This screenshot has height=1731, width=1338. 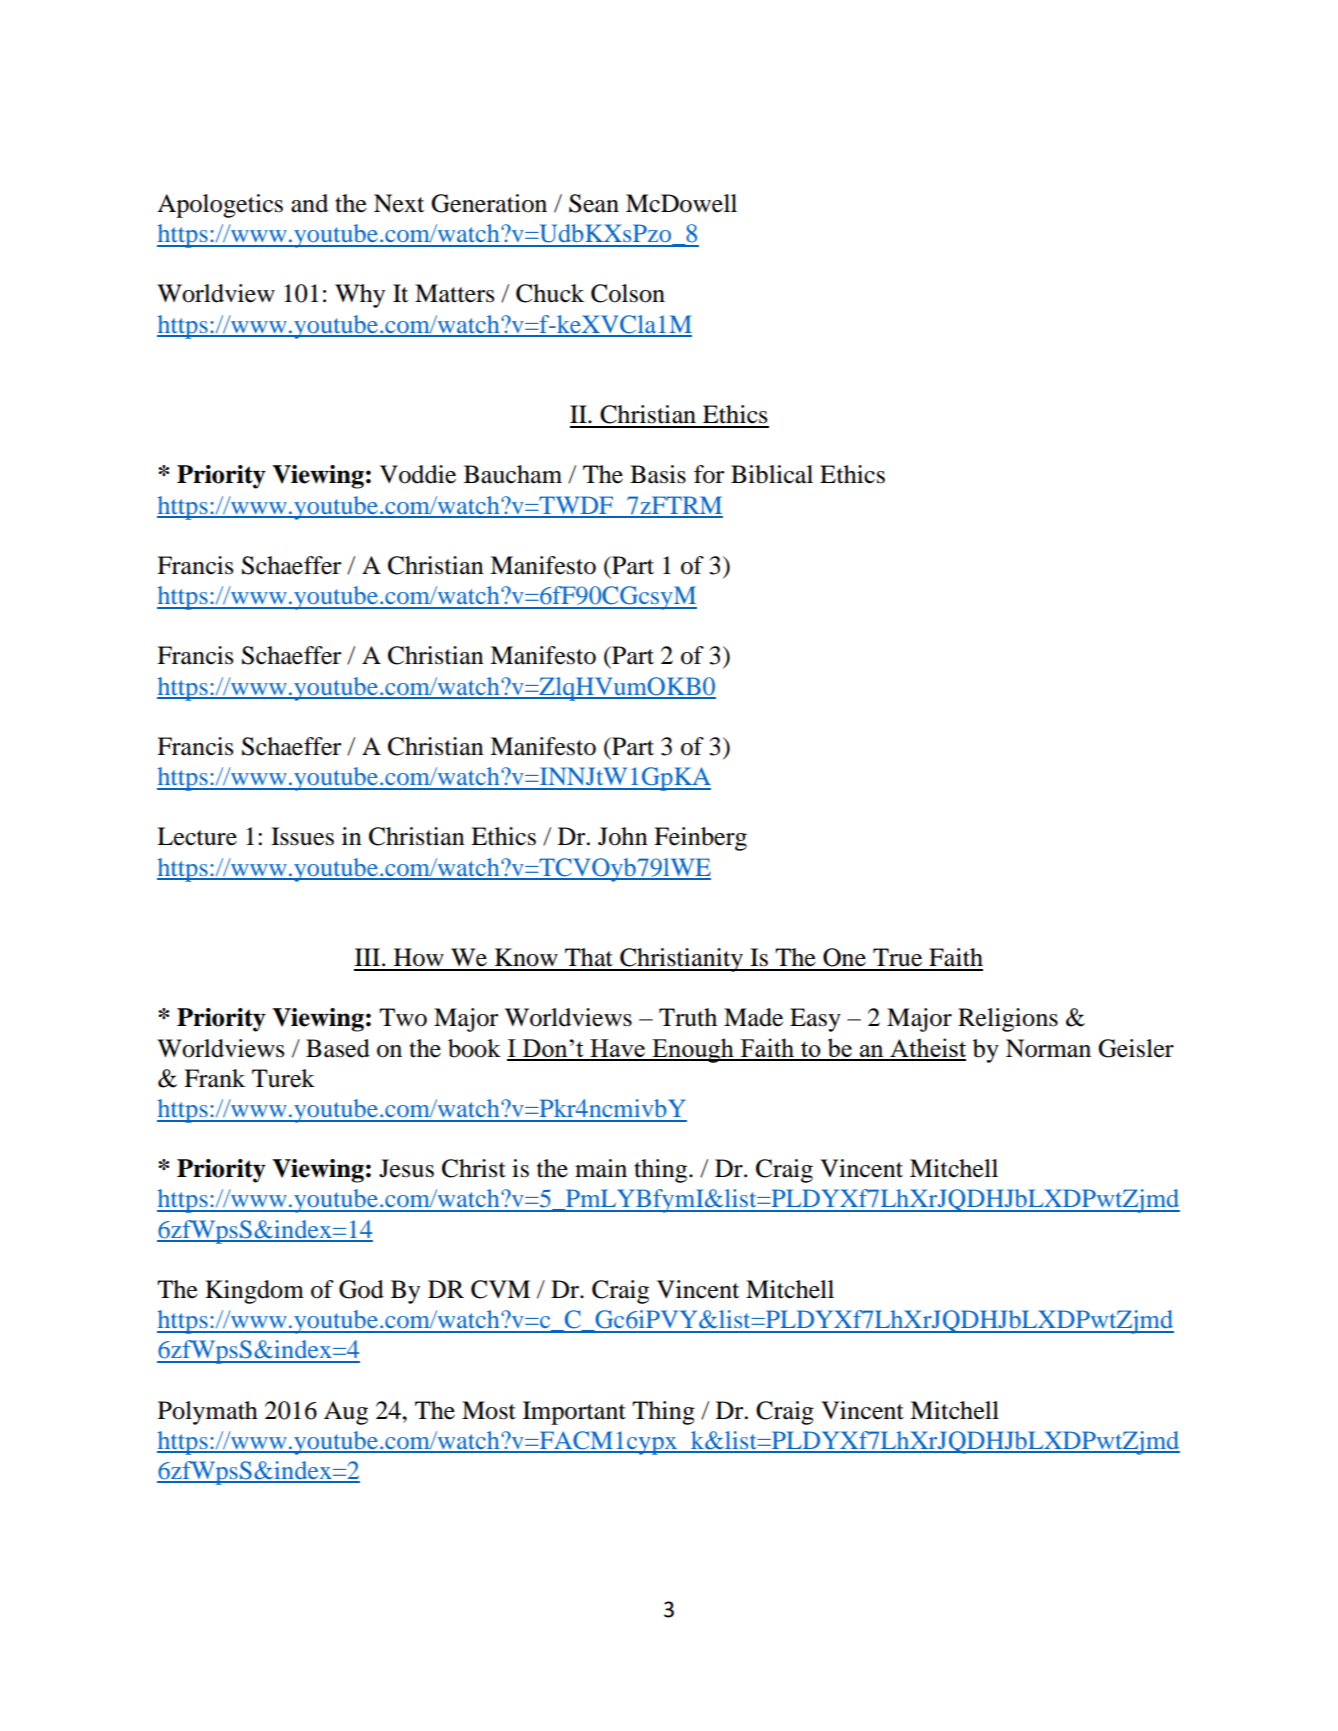 I want to click on Sean, so click(x=594, y=203).
